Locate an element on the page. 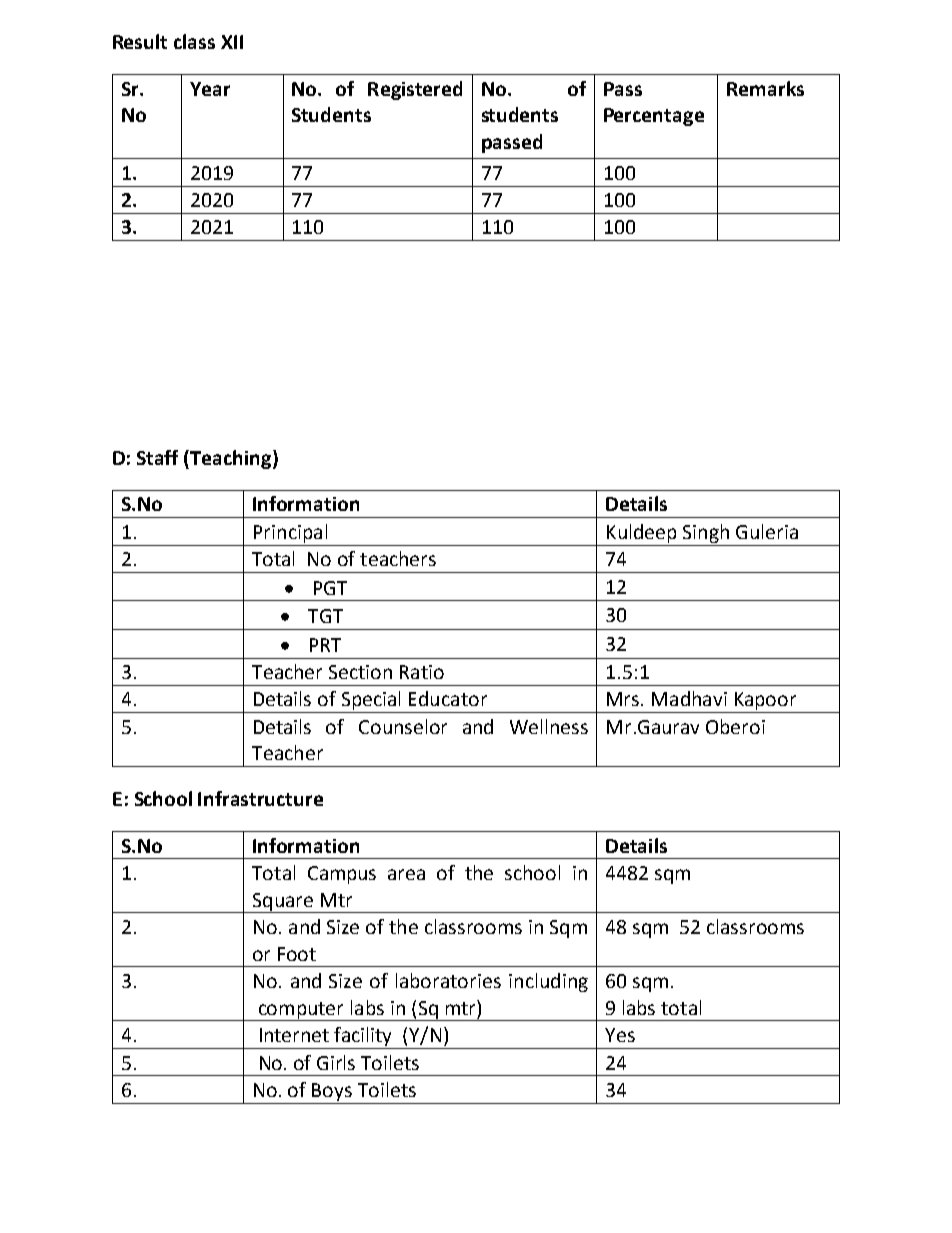  Principal is located at coordinates (290, 533).
